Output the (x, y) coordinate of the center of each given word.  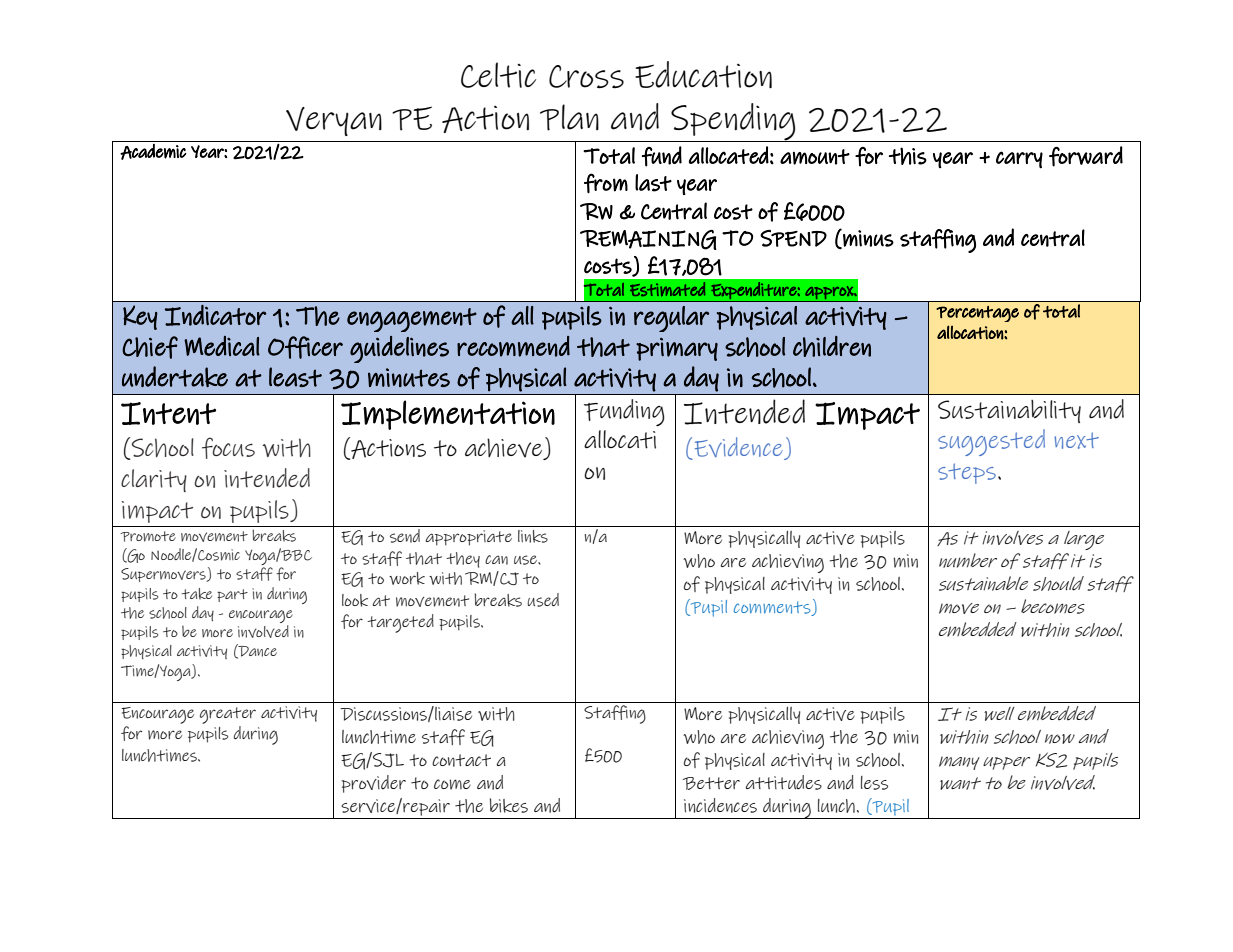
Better (711, 783)
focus (228, 448)
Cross (586, 76)
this (908, 156)
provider (373, 784)
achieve (505, 449)
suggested (991, 442)
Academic (153, 152)
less (874, 783)
